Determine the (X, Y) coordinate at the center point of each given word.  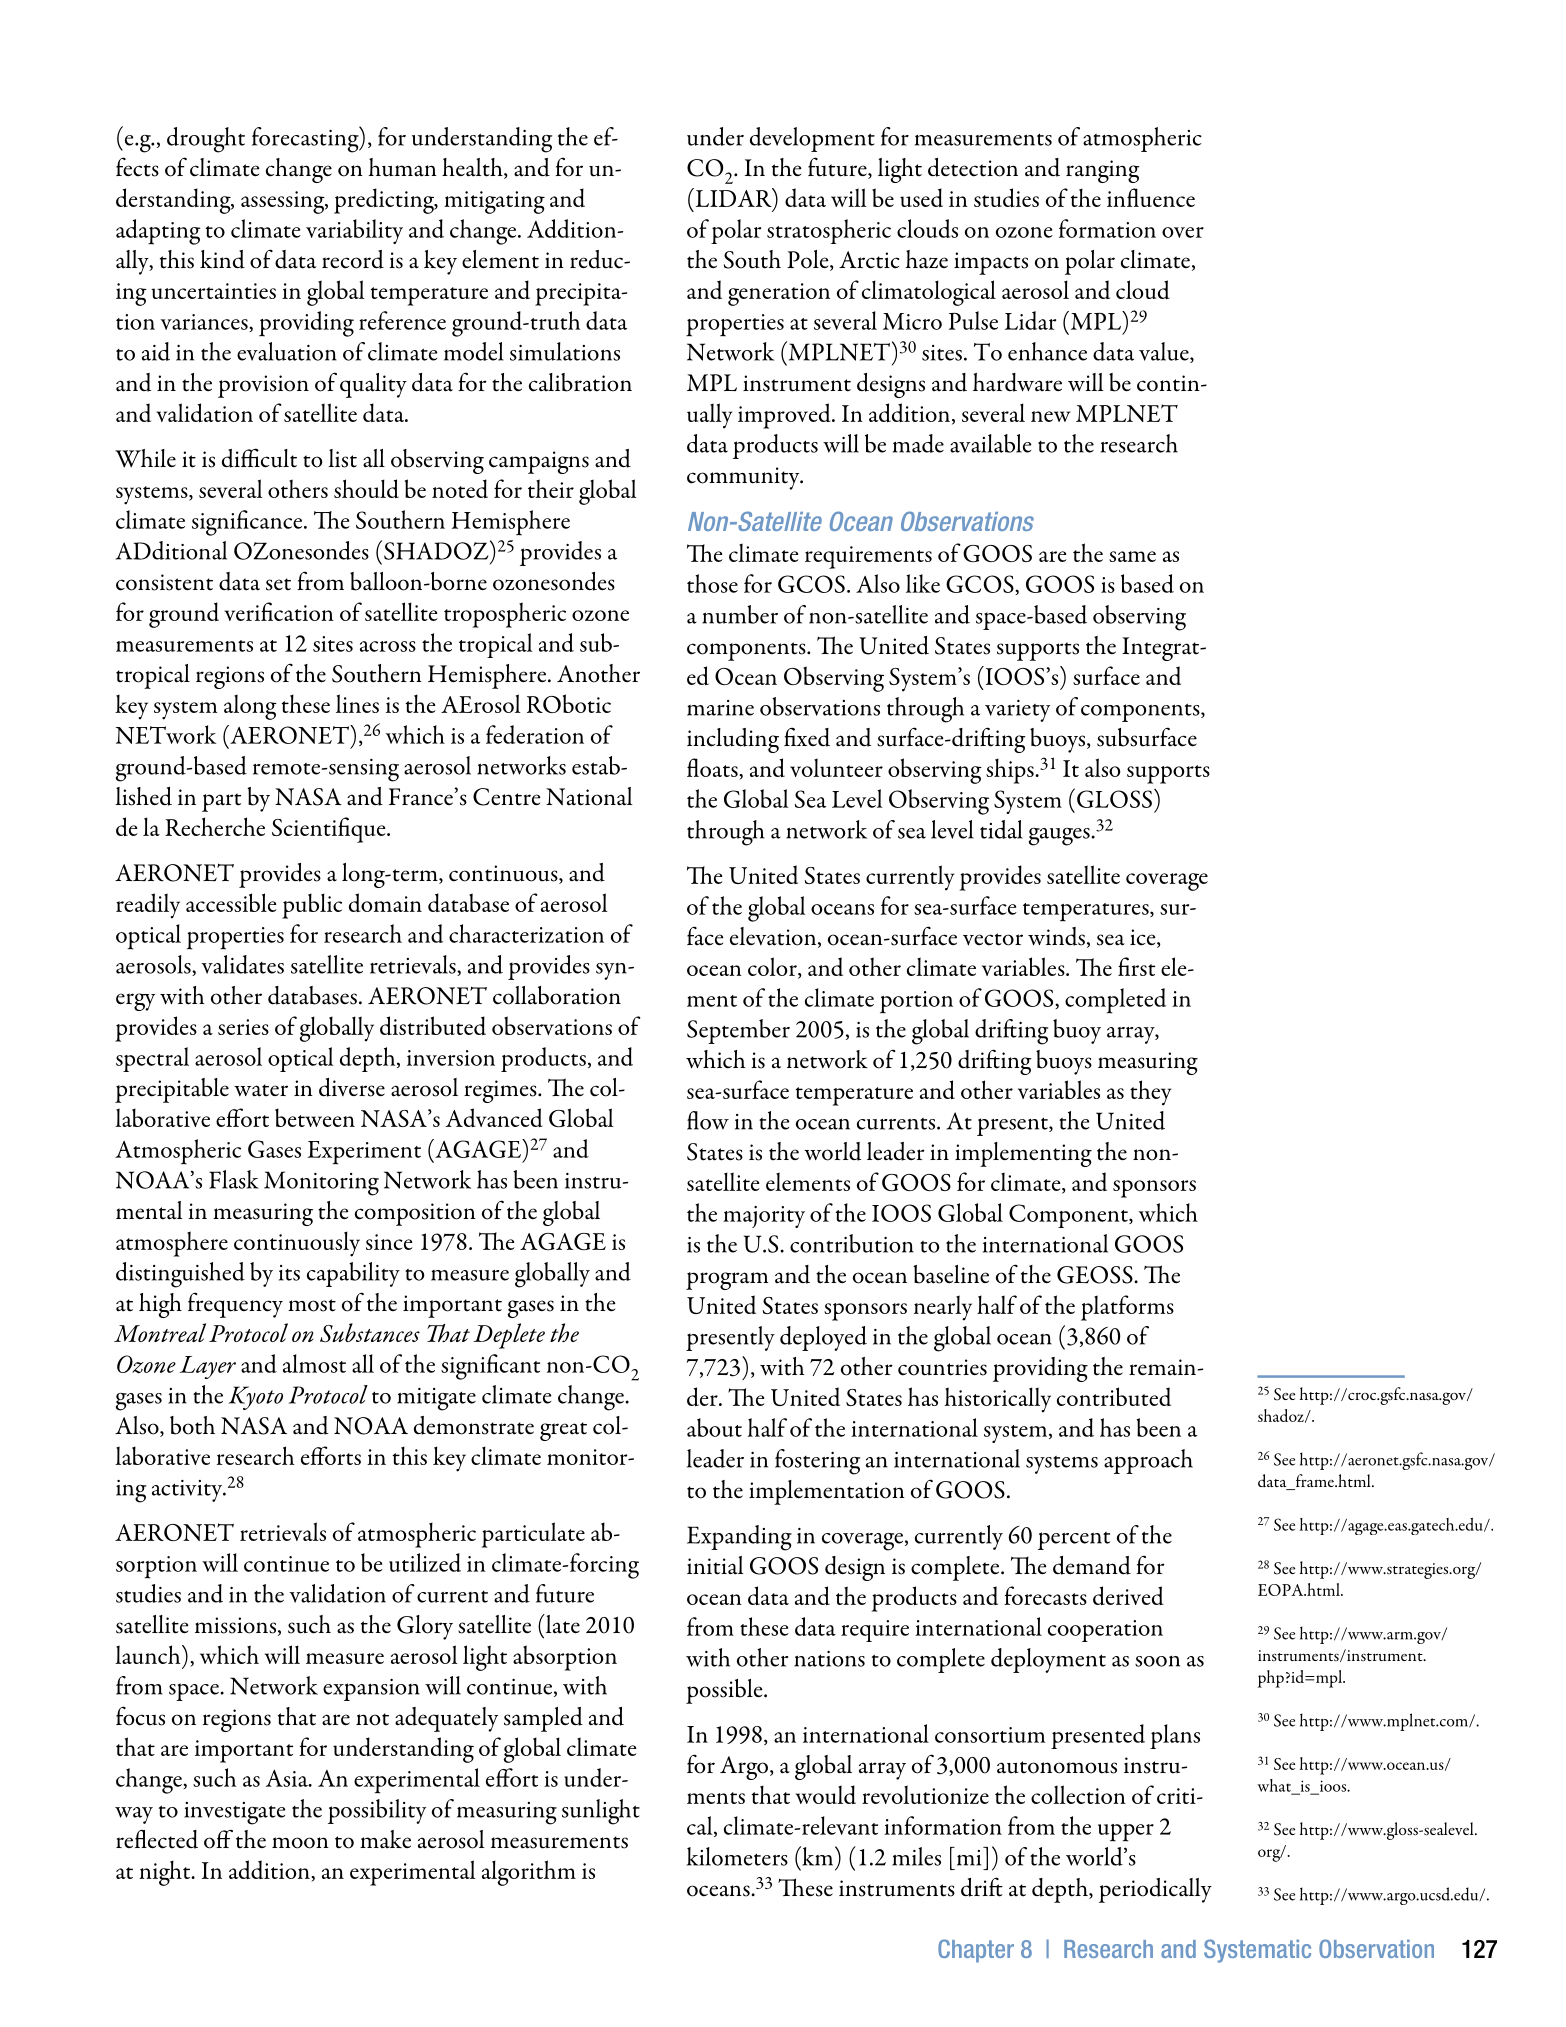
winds (1056, 936)
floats (713, 769)
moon (300, 1843)
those (712, 583)
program (727, 1281)
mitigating (494, 202)
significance (248, 523)
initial (715, 1565)
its (289, 1273)
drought (206, 140)
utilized (425, 1562)
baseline (951, 1274)
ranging (1103, 171)
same (1132, 556)
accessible (231, 902)
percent (1074, 1541)
